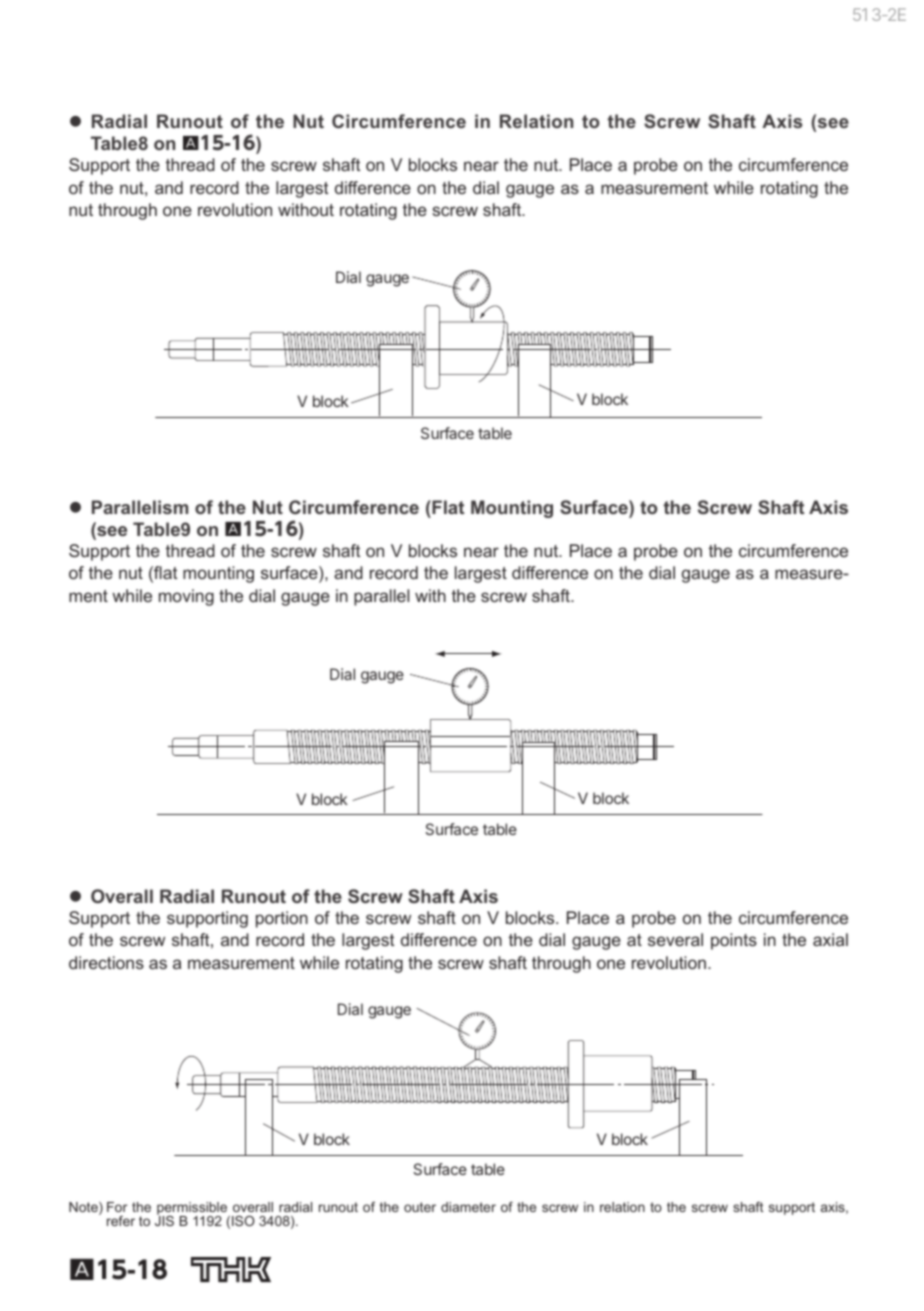 This screenshot has height=1311, width=924. I want to click on axial, so click(830, 939).
